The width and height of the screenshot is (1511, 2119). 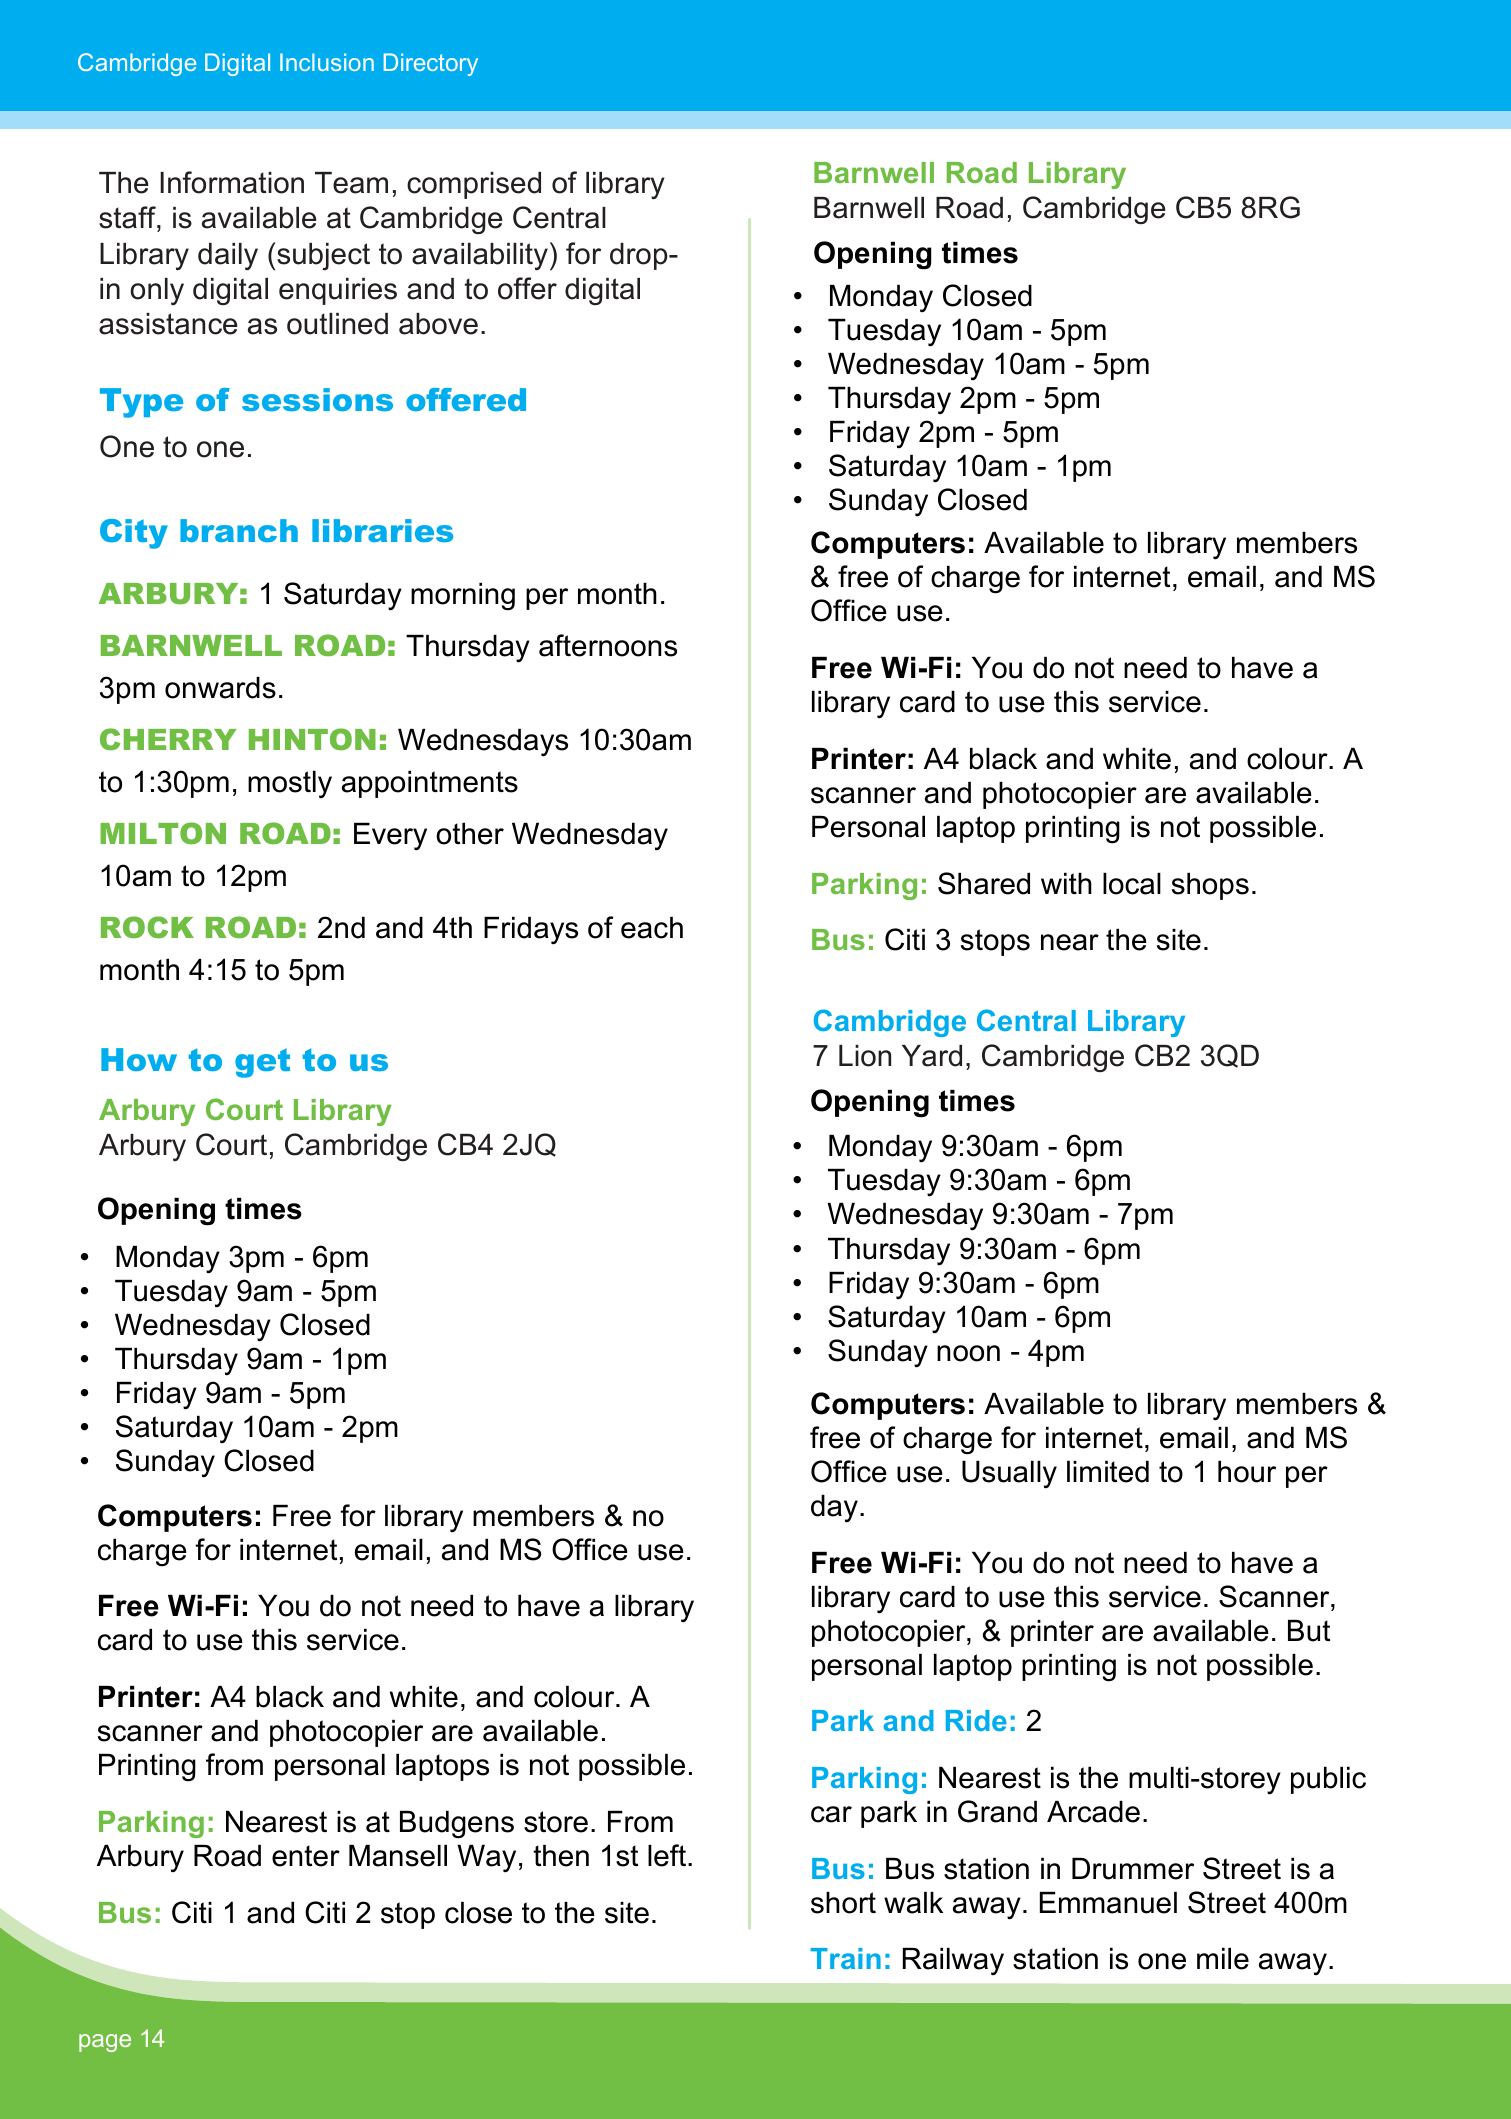 I want to click on enter, so click(x=306, y=1856).
